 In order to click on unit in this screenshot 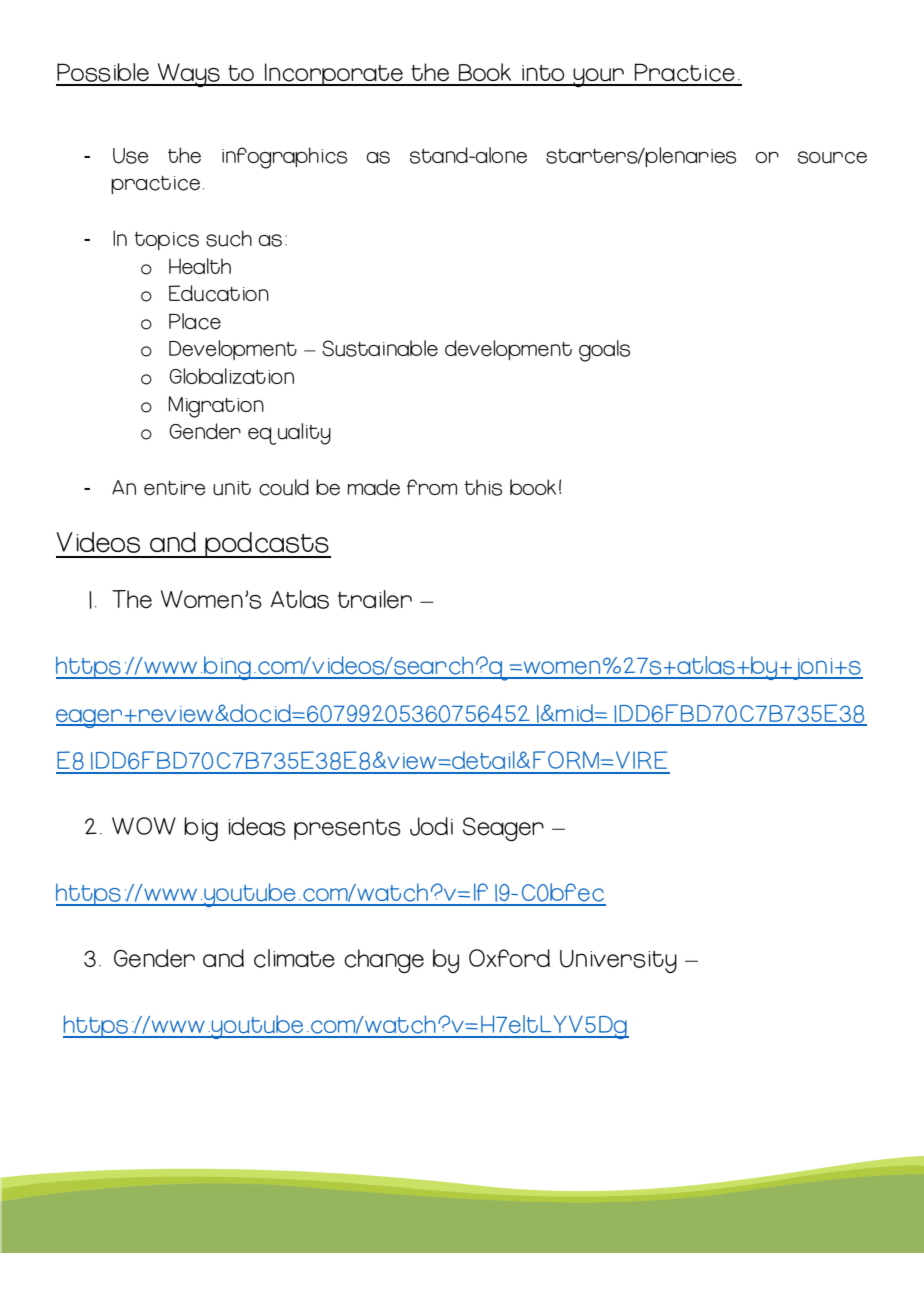, I will do `click(232, 488)`.
